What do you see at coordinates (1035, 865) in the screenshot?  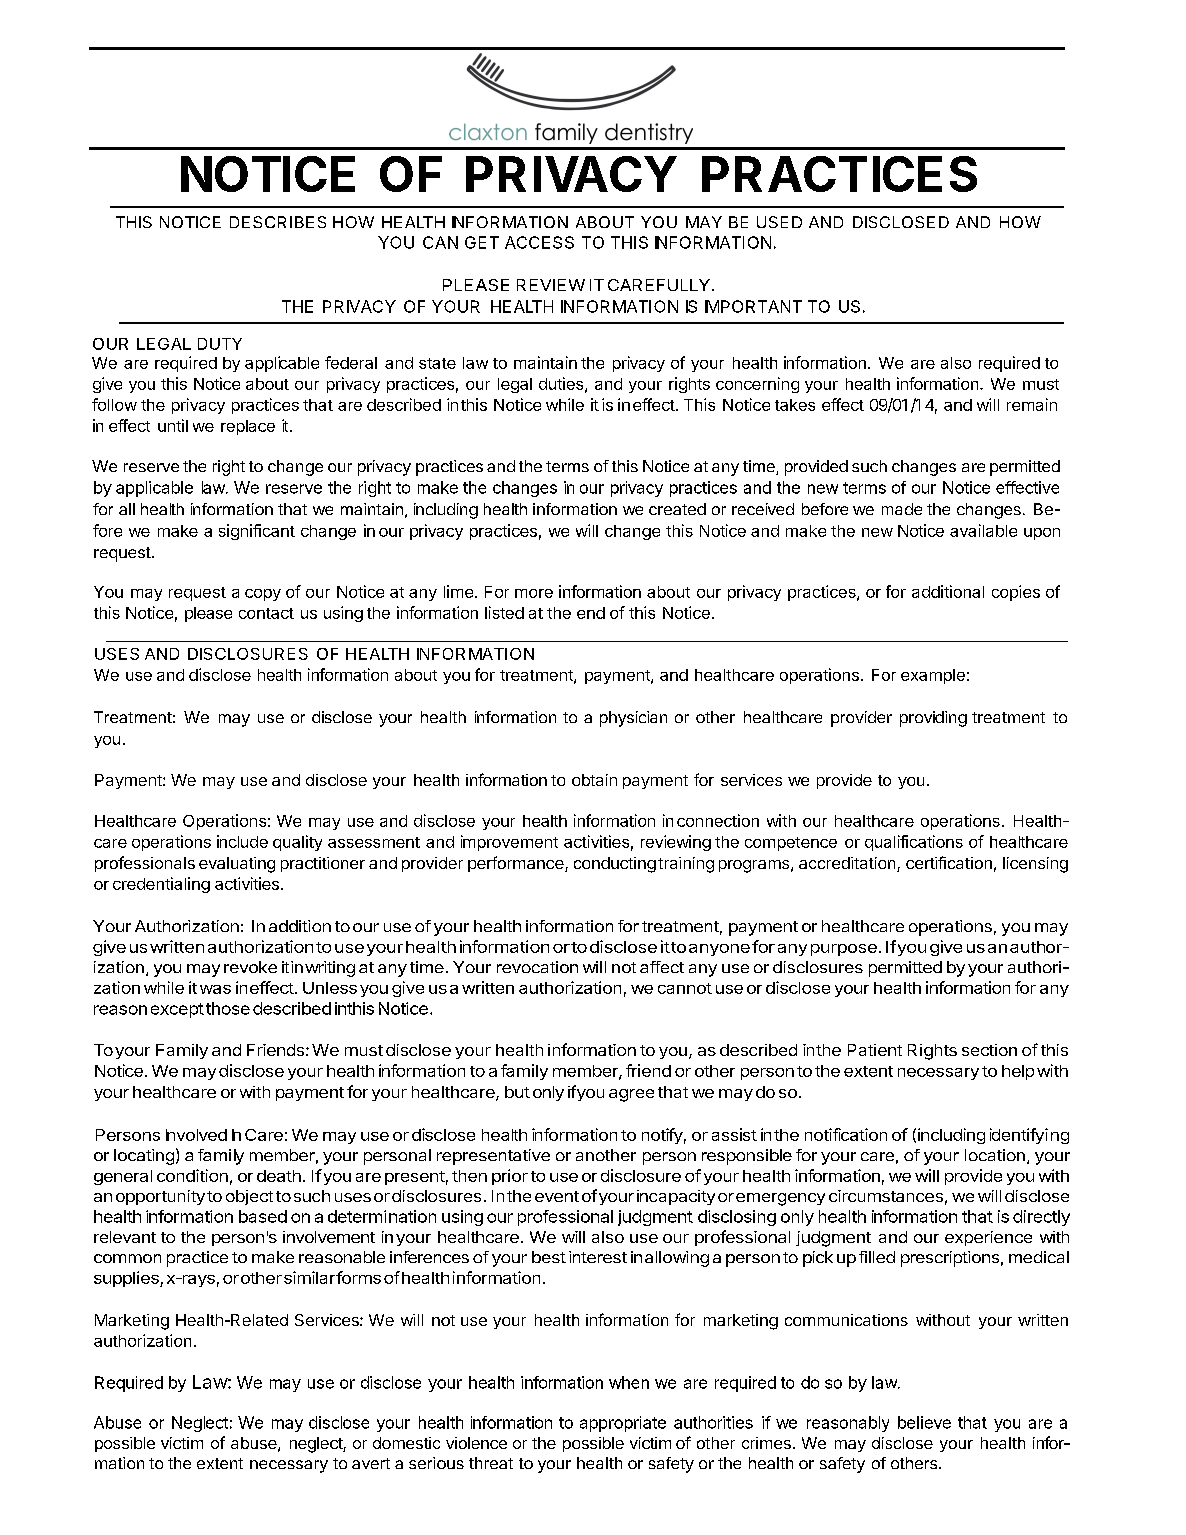 I see `licensing` at bounding box center [1035, 865].
